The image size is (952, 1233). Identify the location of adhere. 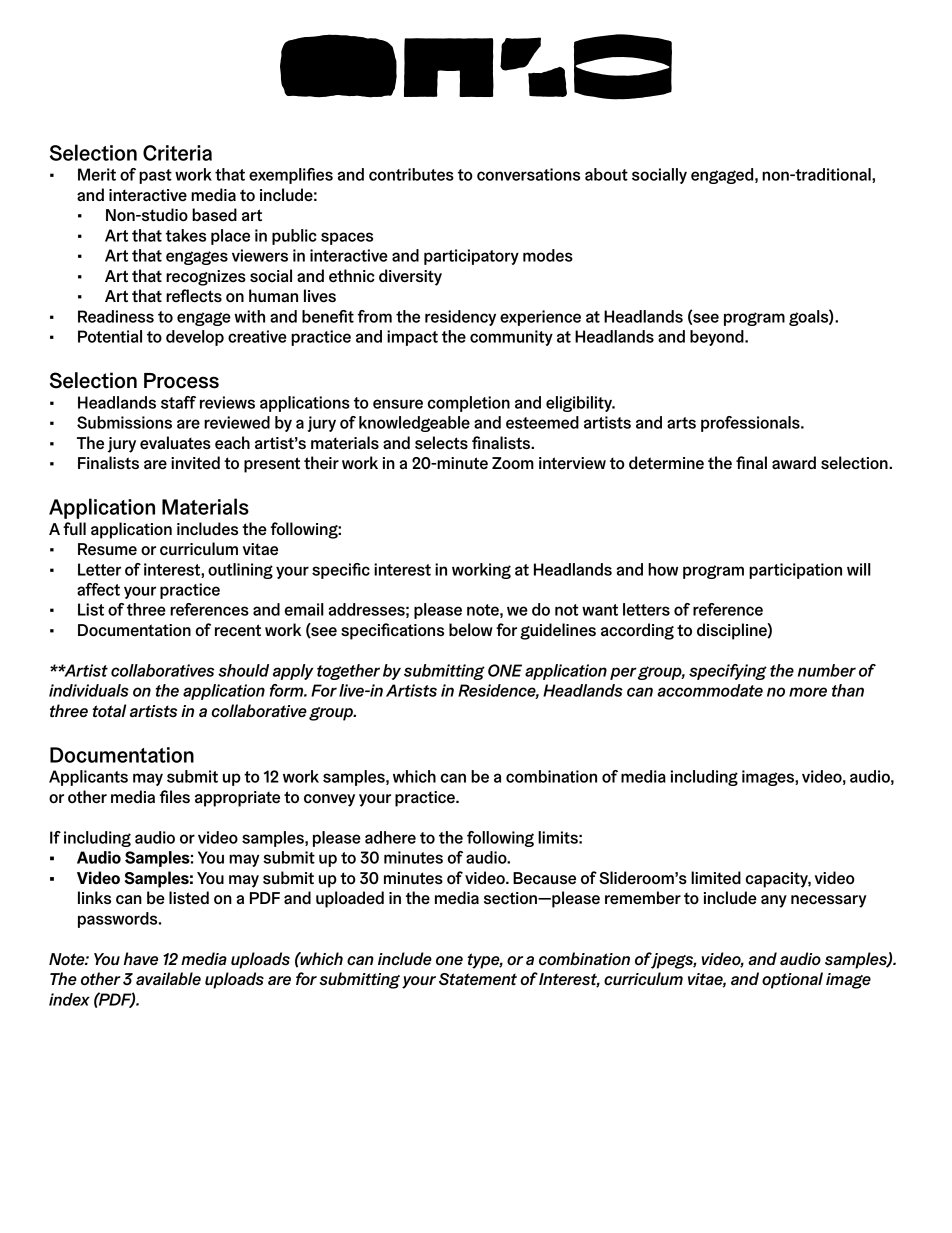
(390, 837).
